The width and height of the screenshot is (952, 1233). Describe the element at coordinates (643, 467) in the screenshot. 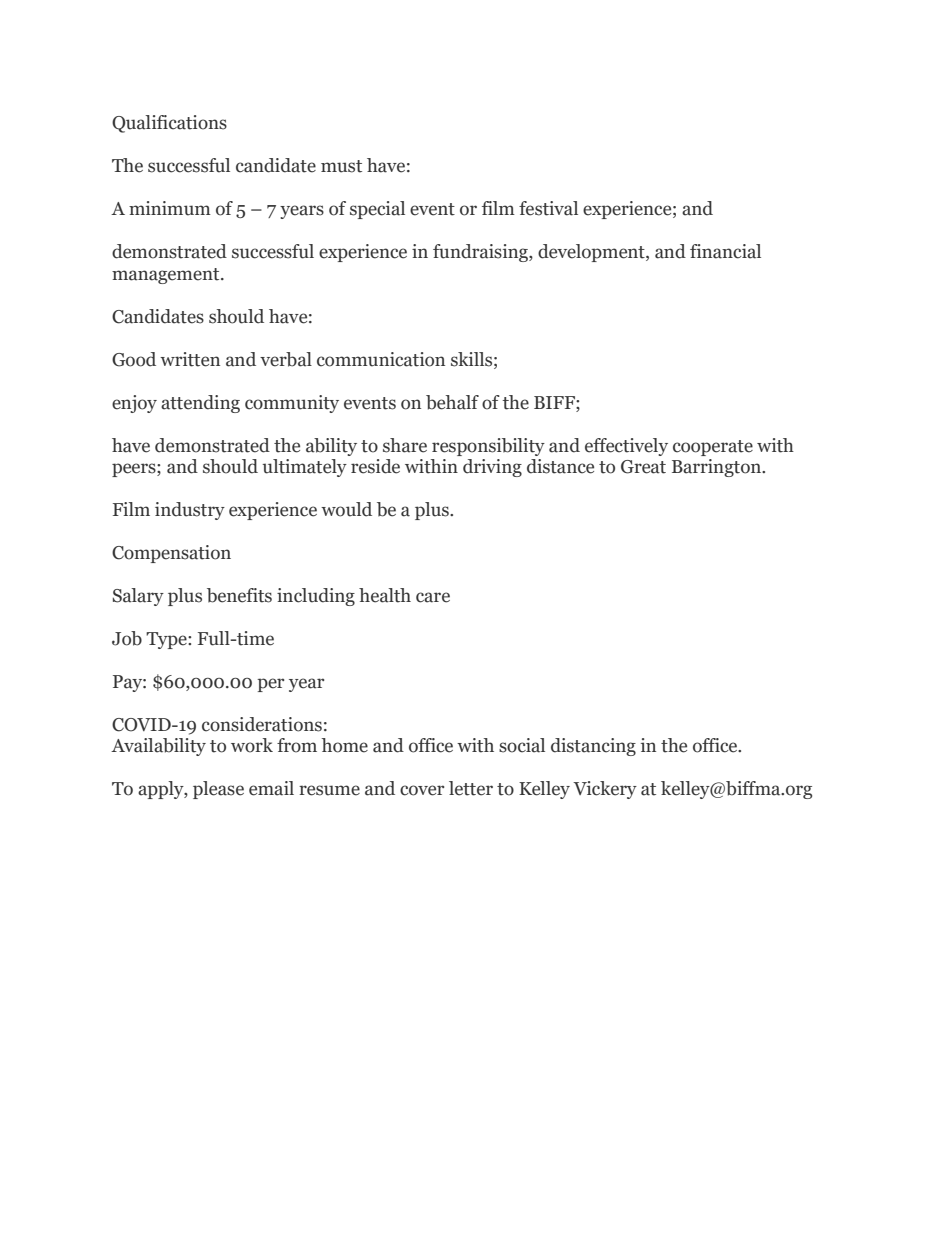

I see `Great` at that location.
